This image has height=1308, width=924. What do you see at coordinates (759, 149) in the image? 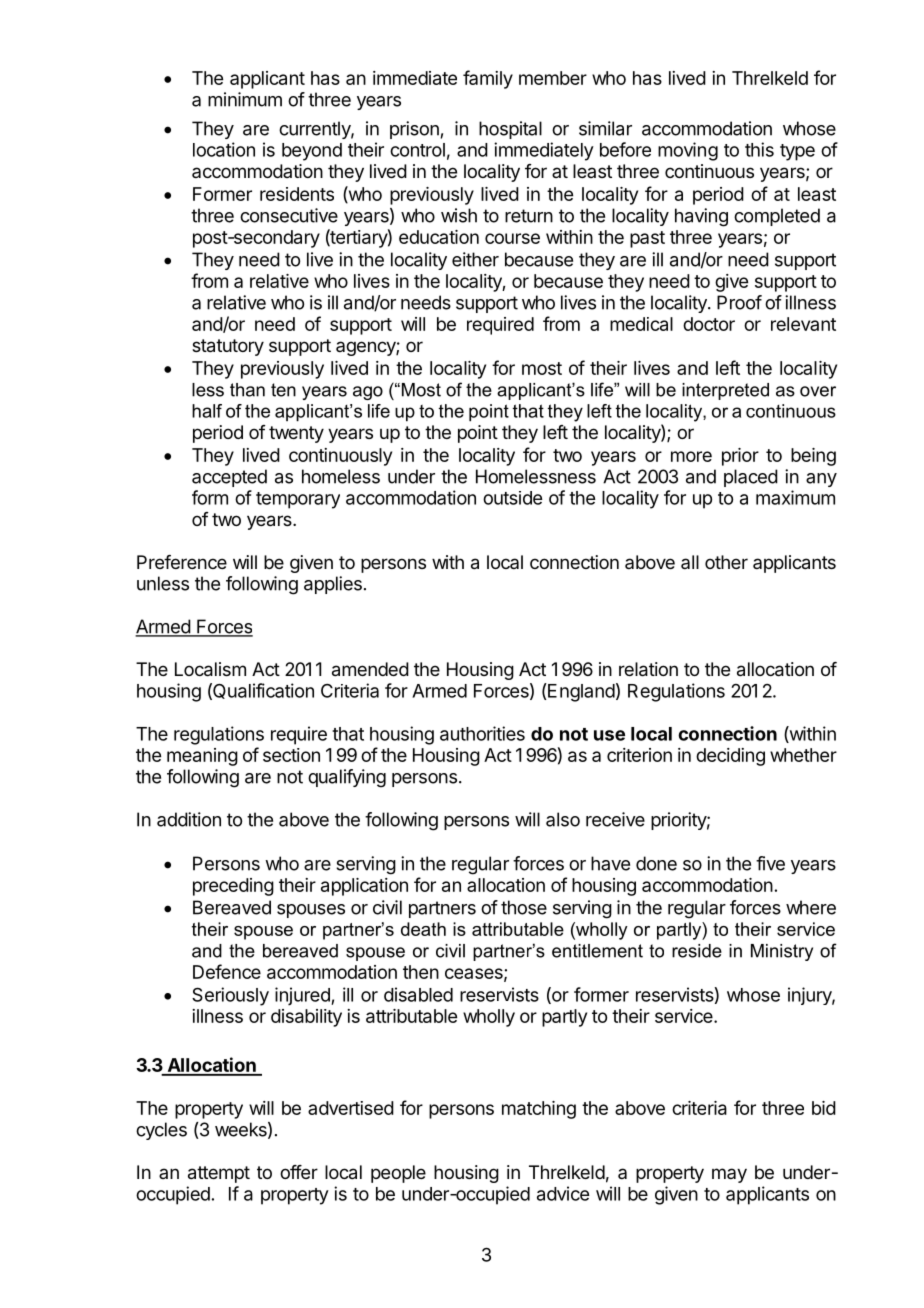
I see `this` at bounding box center [759, 149].
